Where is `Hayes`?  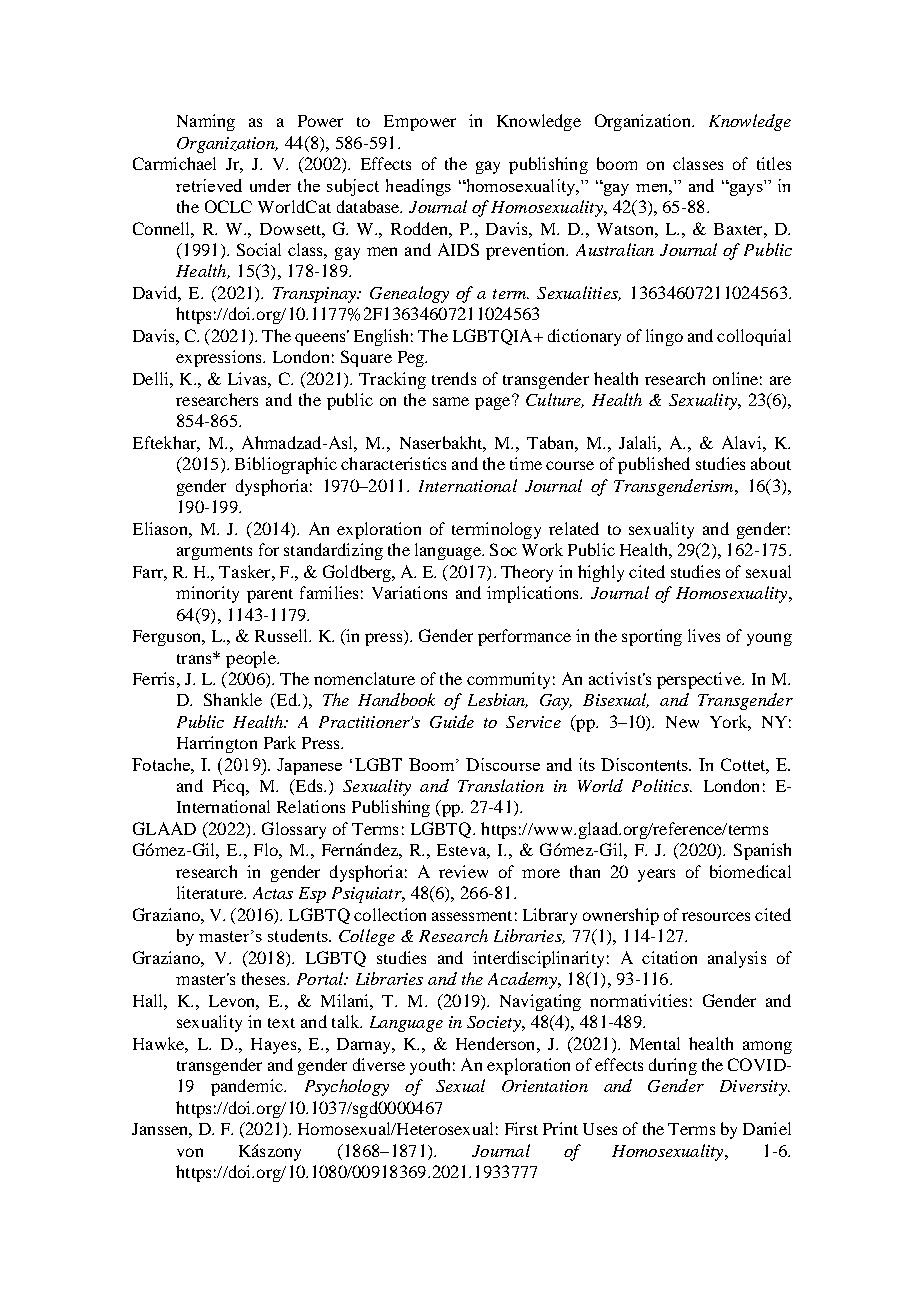
Hayes is located at coordinates (275, 1046).
